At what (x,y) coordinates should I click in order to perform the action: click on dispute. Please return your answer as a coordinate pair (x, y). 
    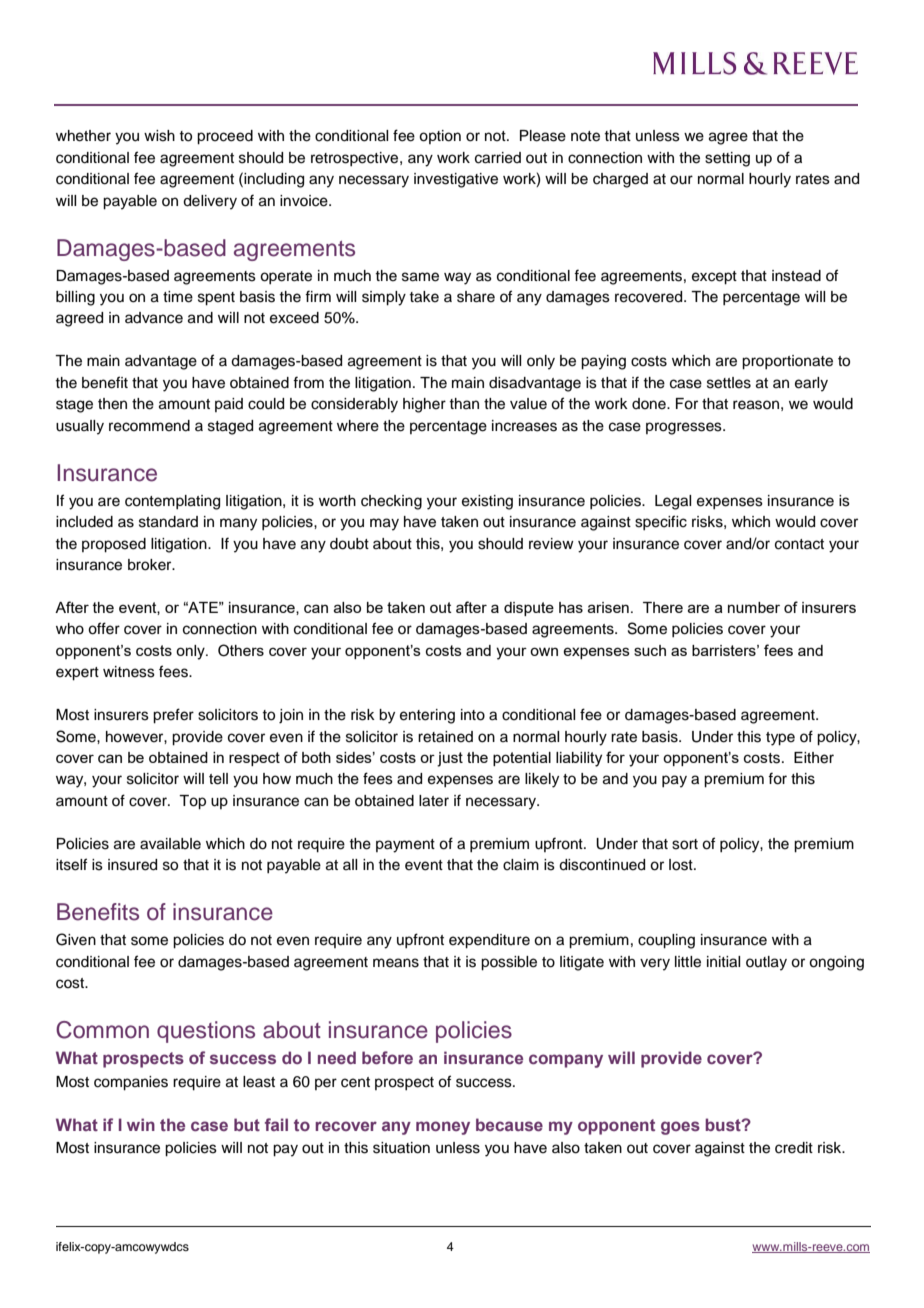
    Looking at the image, I should click on (529, 609).
